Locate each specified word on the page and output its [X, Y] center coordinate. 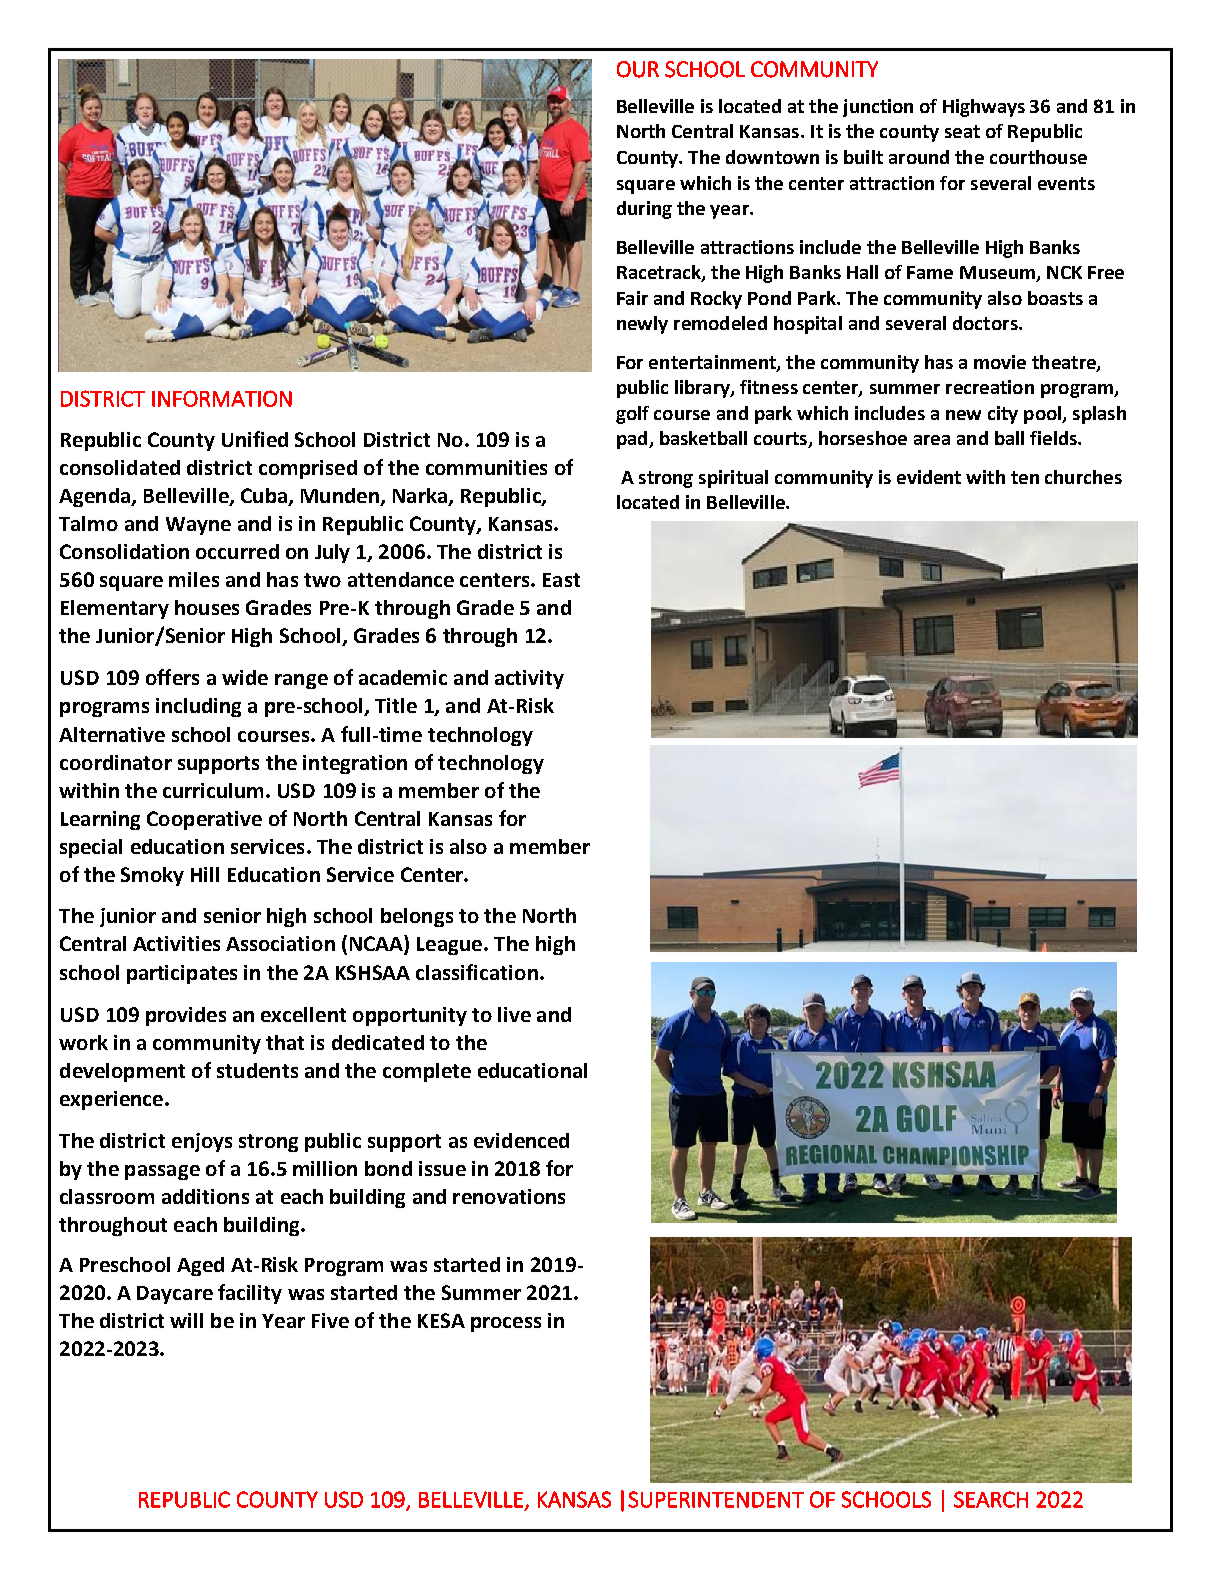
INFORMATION [222, 398]
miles [194, 579]
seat [962, 131]
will [186, 1320]
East [561, 580]
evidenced [521, 1140]
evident [929, 477]
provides [186, 1016]
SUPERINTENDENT [716, 1499]
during [644, 210]
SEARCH [991, 1499]
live [514, 1014]
